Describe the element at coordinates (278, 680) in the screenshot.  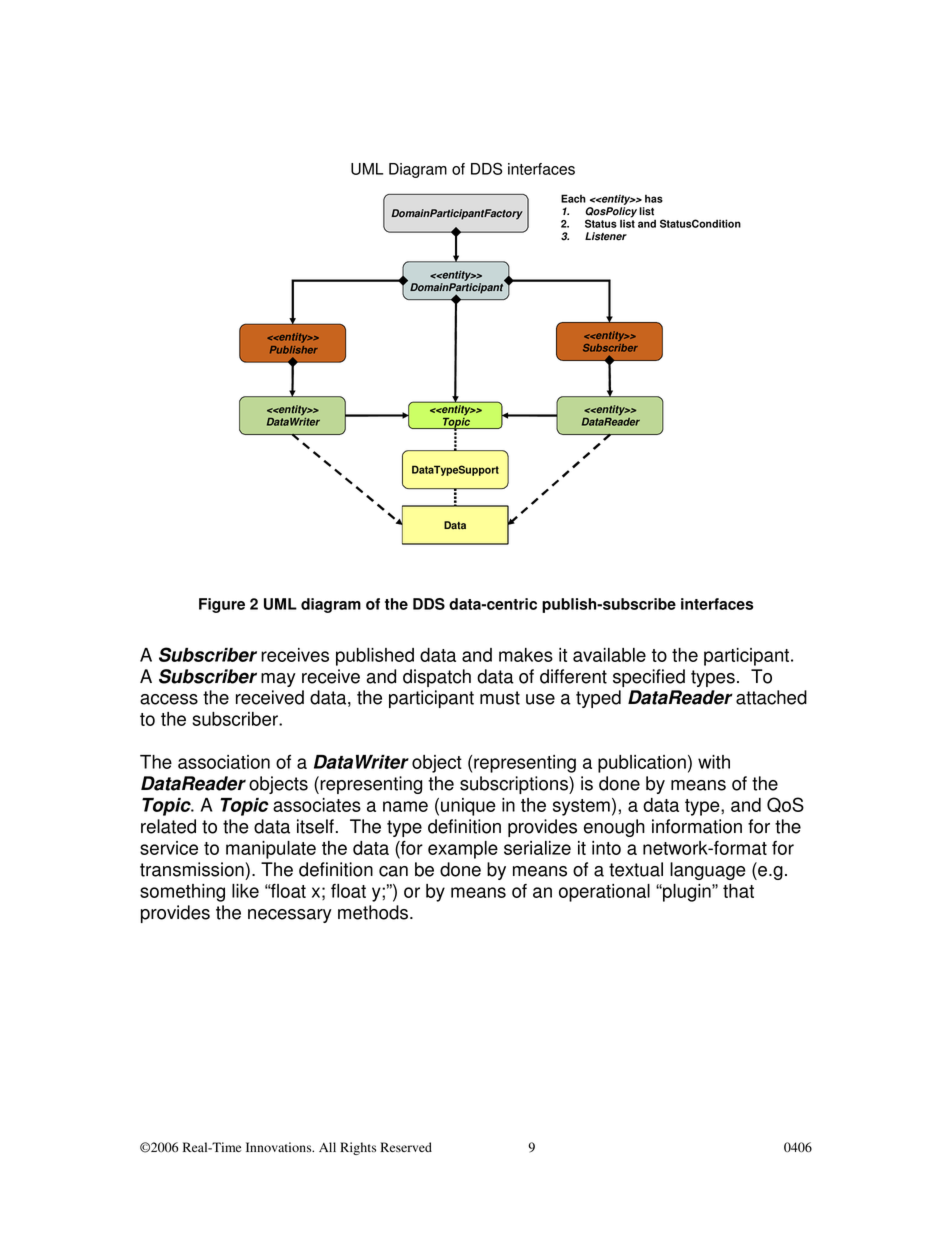
I see `may` at that location.
